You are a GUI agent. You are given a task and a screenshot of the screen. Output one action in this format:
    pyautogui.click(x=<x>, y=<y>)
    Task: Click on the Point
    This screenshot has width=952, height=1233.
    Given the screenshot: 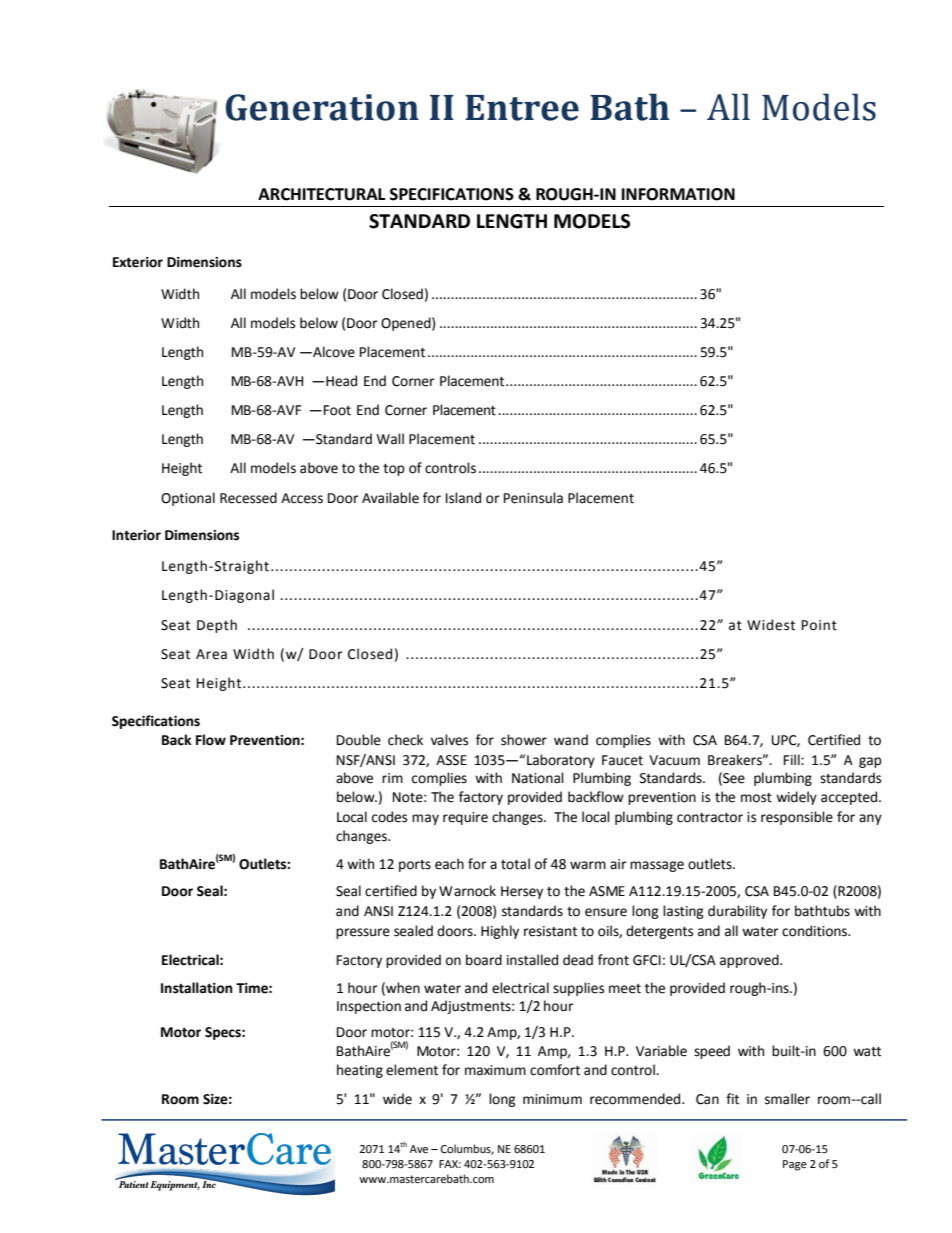 What is the action you would take?
    pyautogui.click(x=819, y=625)
